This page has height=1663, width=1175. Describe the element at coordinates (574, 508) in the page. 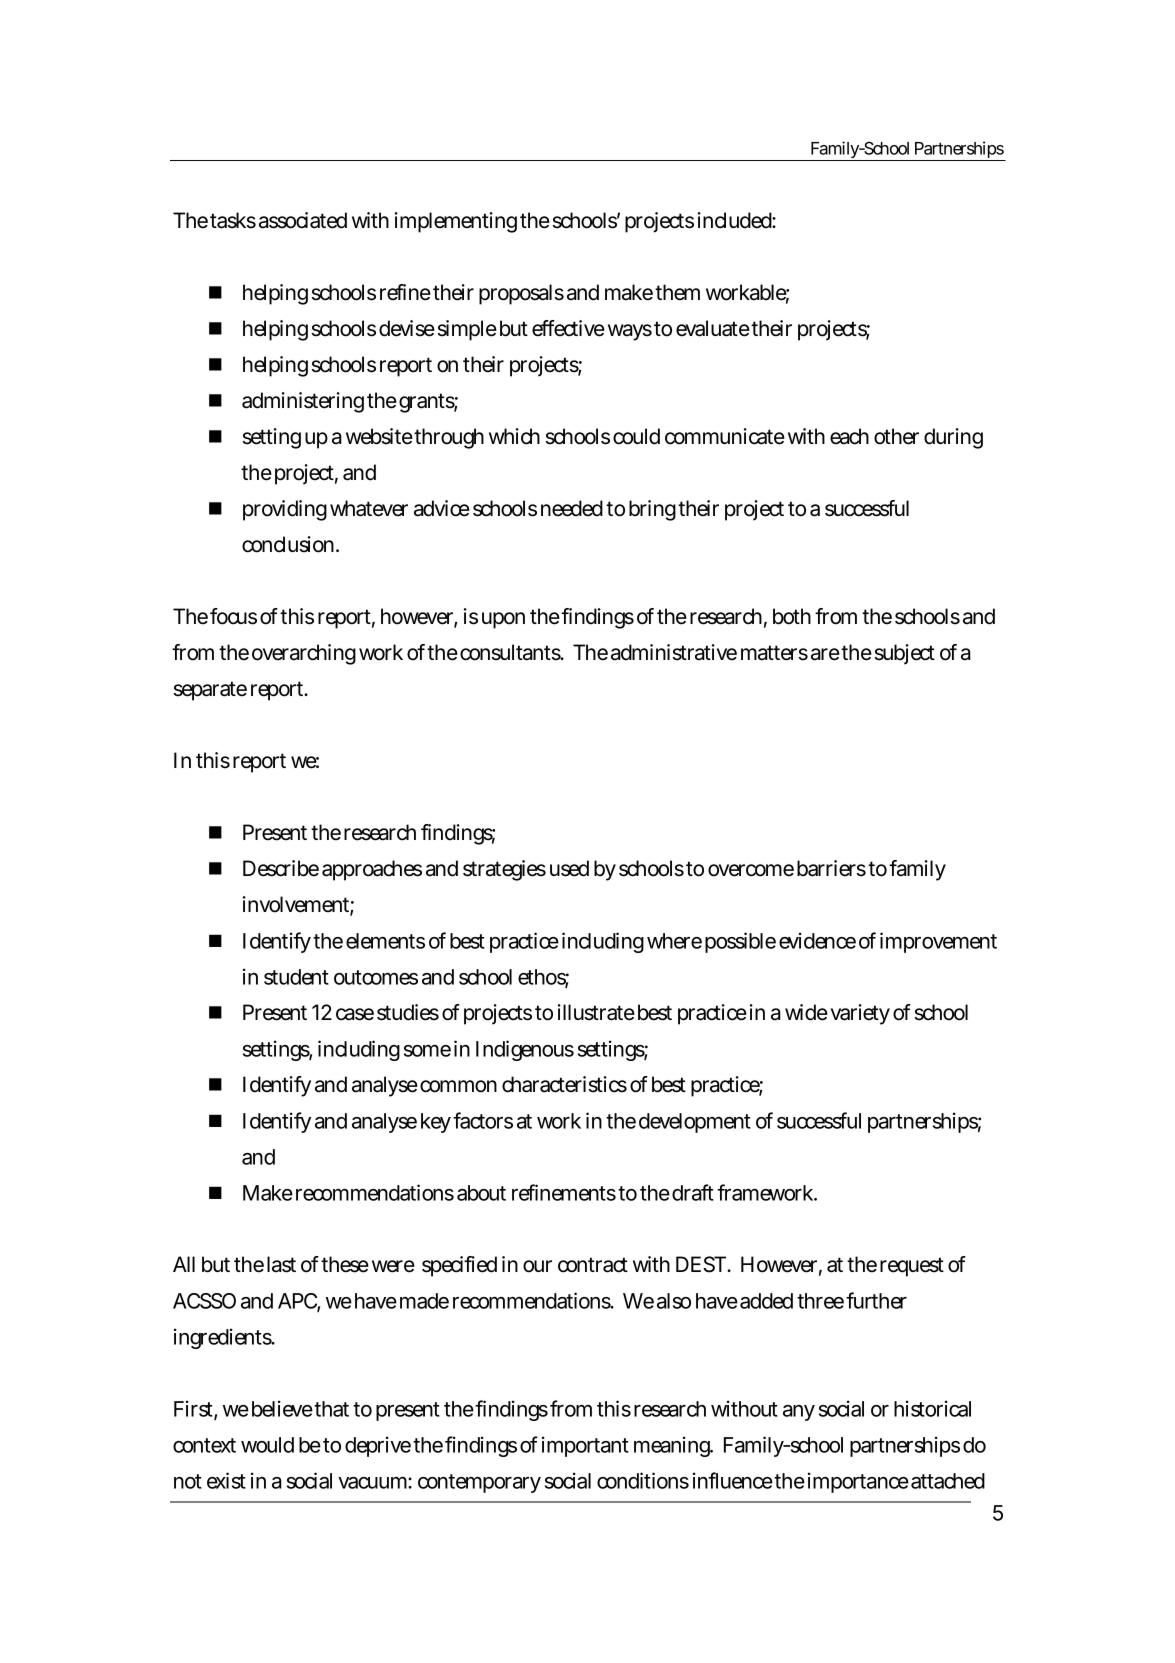

I see `needed` at that location.
